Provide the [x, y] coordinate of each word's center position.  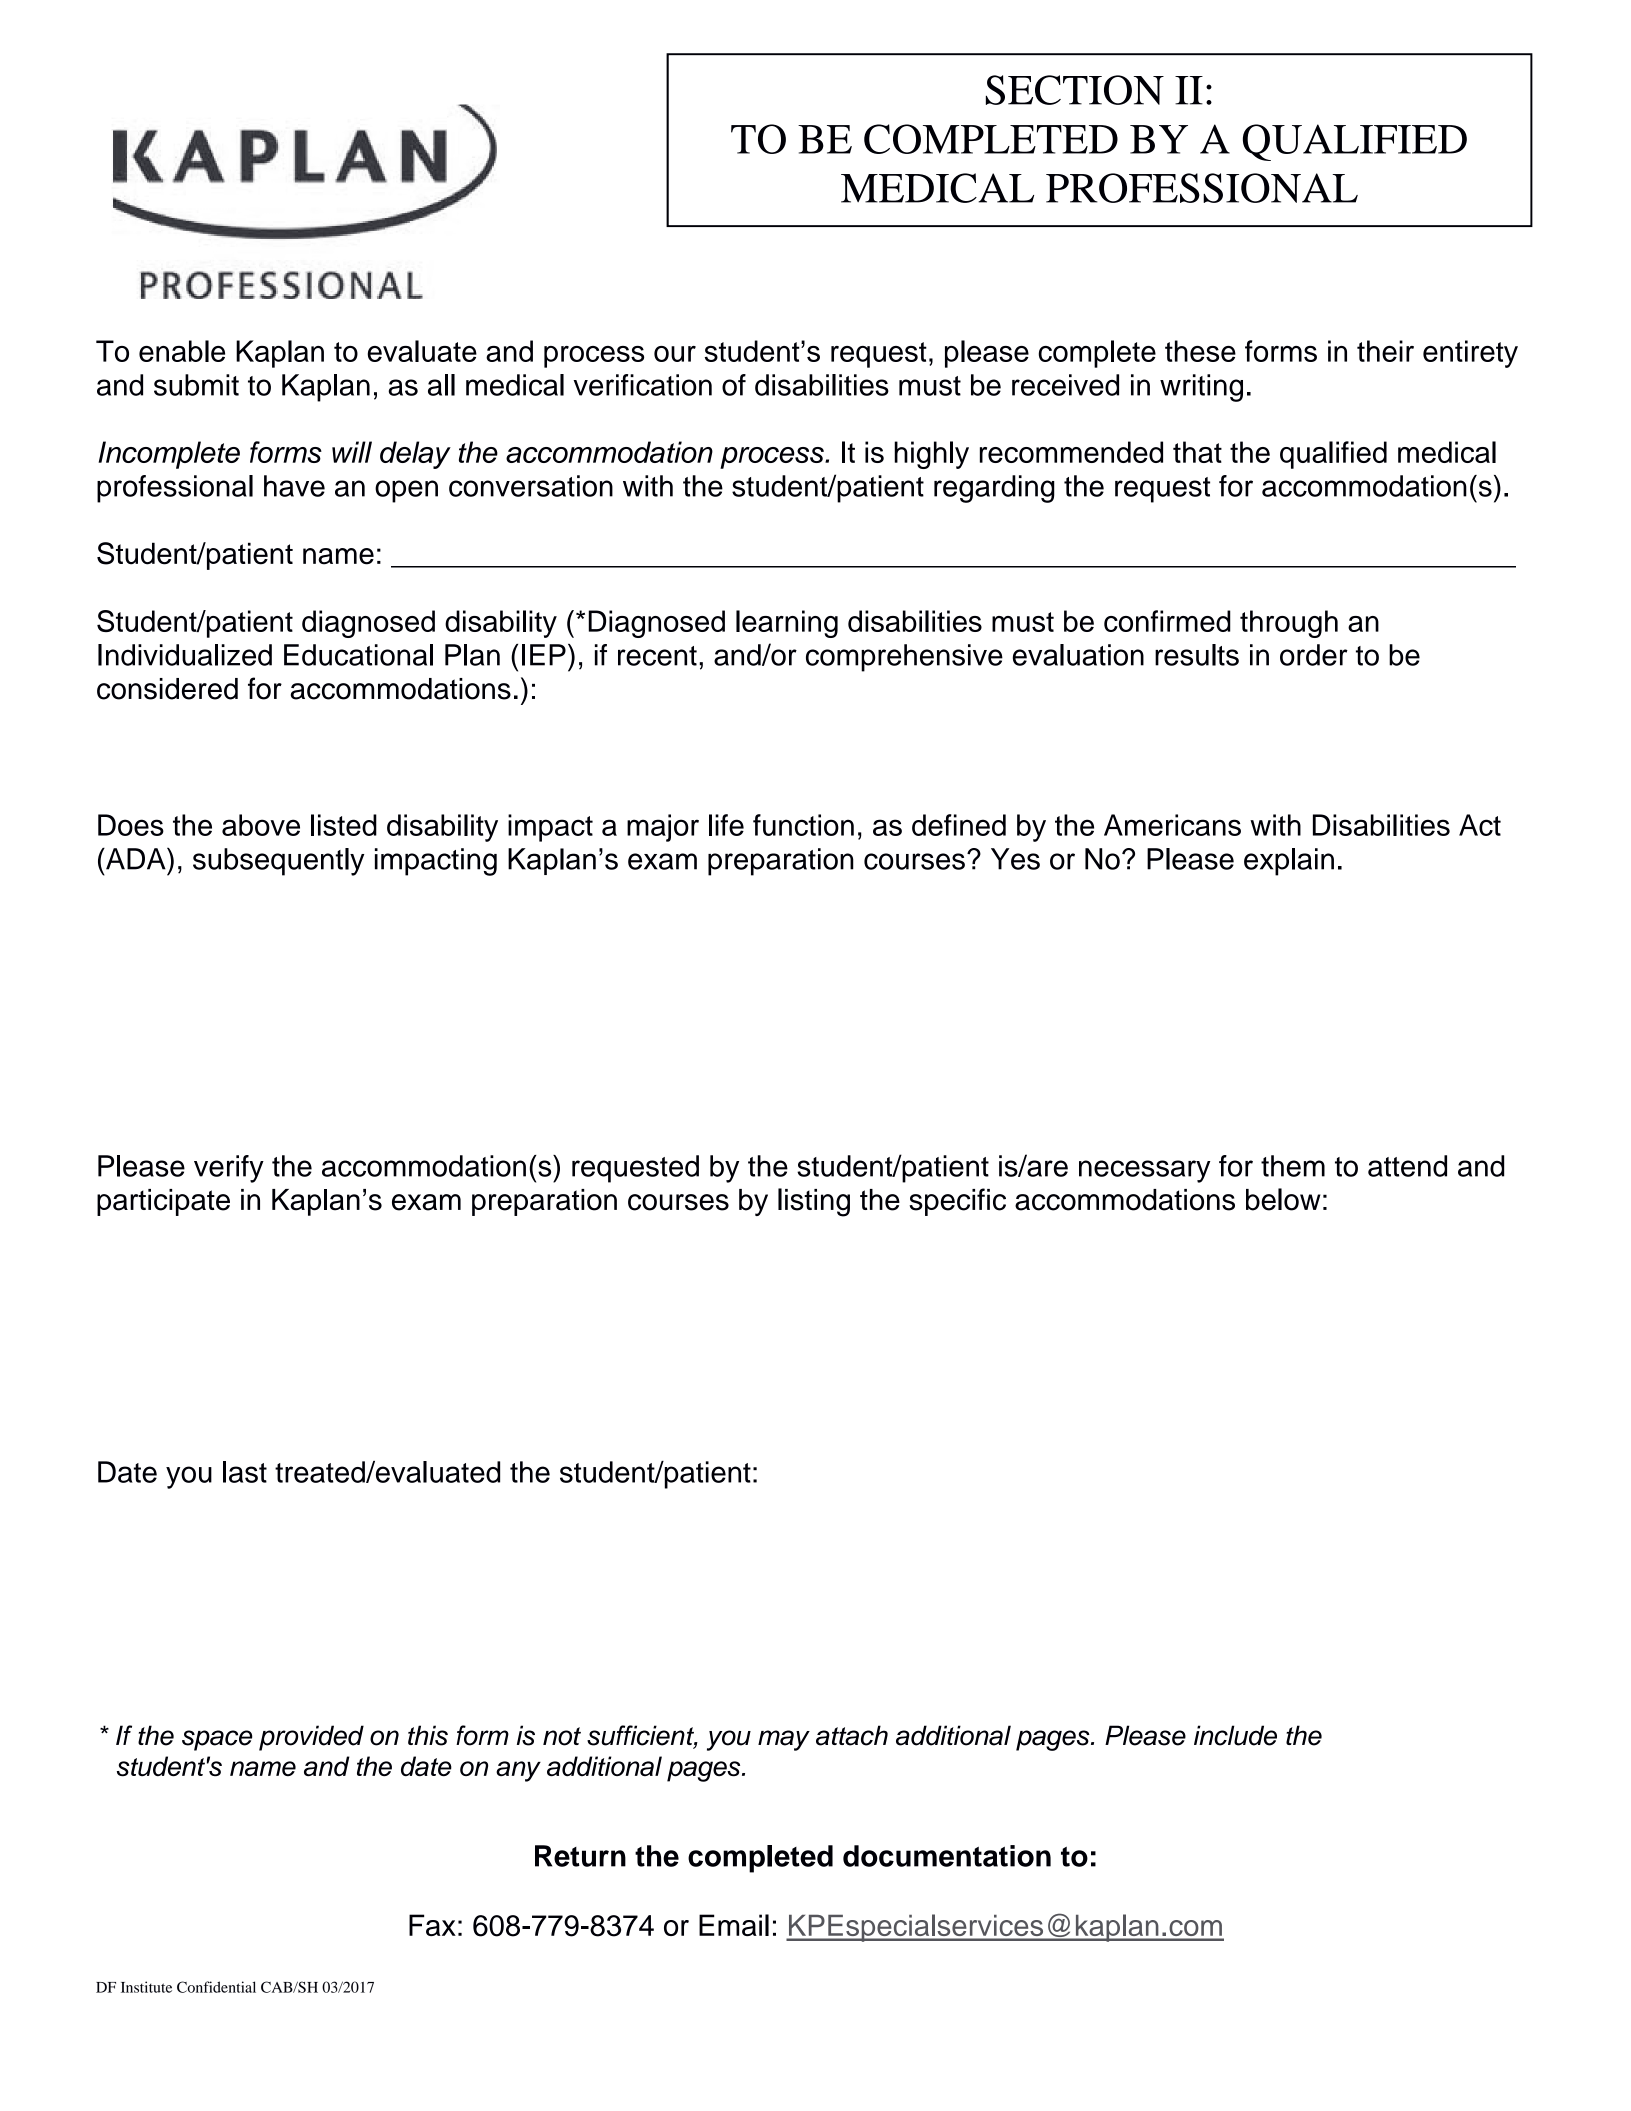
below [1283, 1199]
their [1385, 351]
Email [734, 1925]
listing [814, 1202]
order [1314, 655]
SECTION [1075, 90]
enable [182, 351]
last [245, 1472]
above [261, 825]
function [803, 825]
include [1235, 1735]
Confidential [216, 1987]
